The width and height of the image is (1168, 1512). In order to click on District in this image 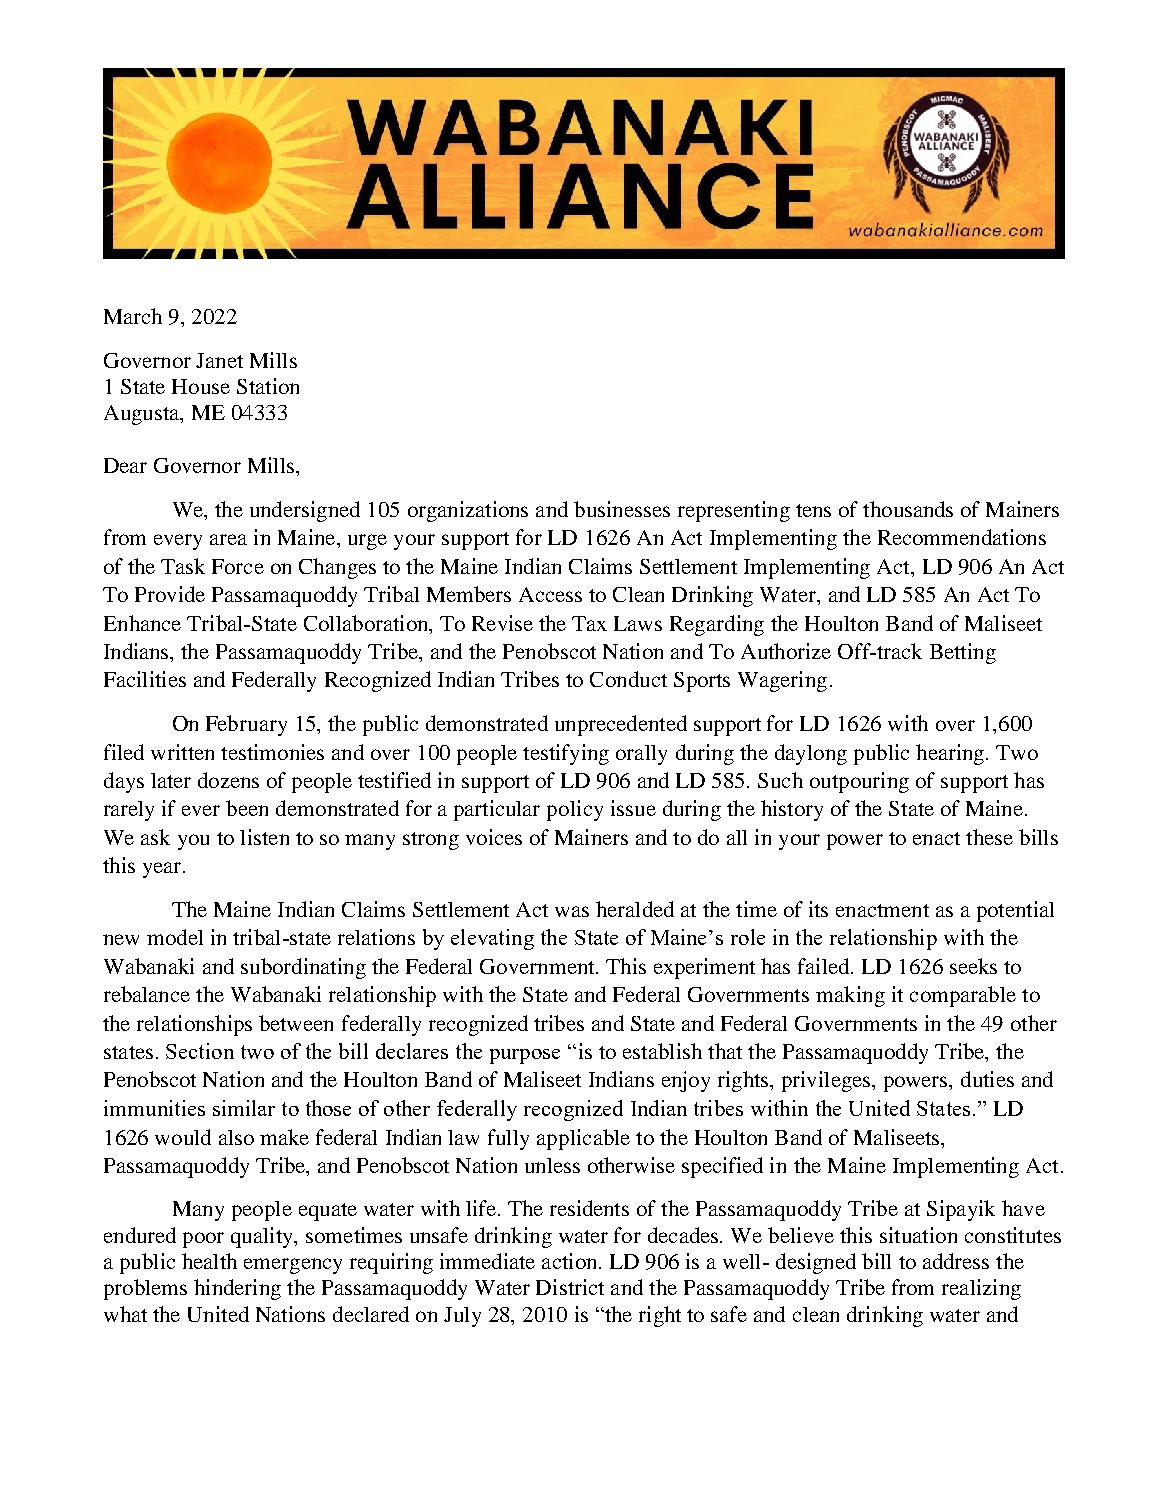, I will do `click(570, 1287)`.
